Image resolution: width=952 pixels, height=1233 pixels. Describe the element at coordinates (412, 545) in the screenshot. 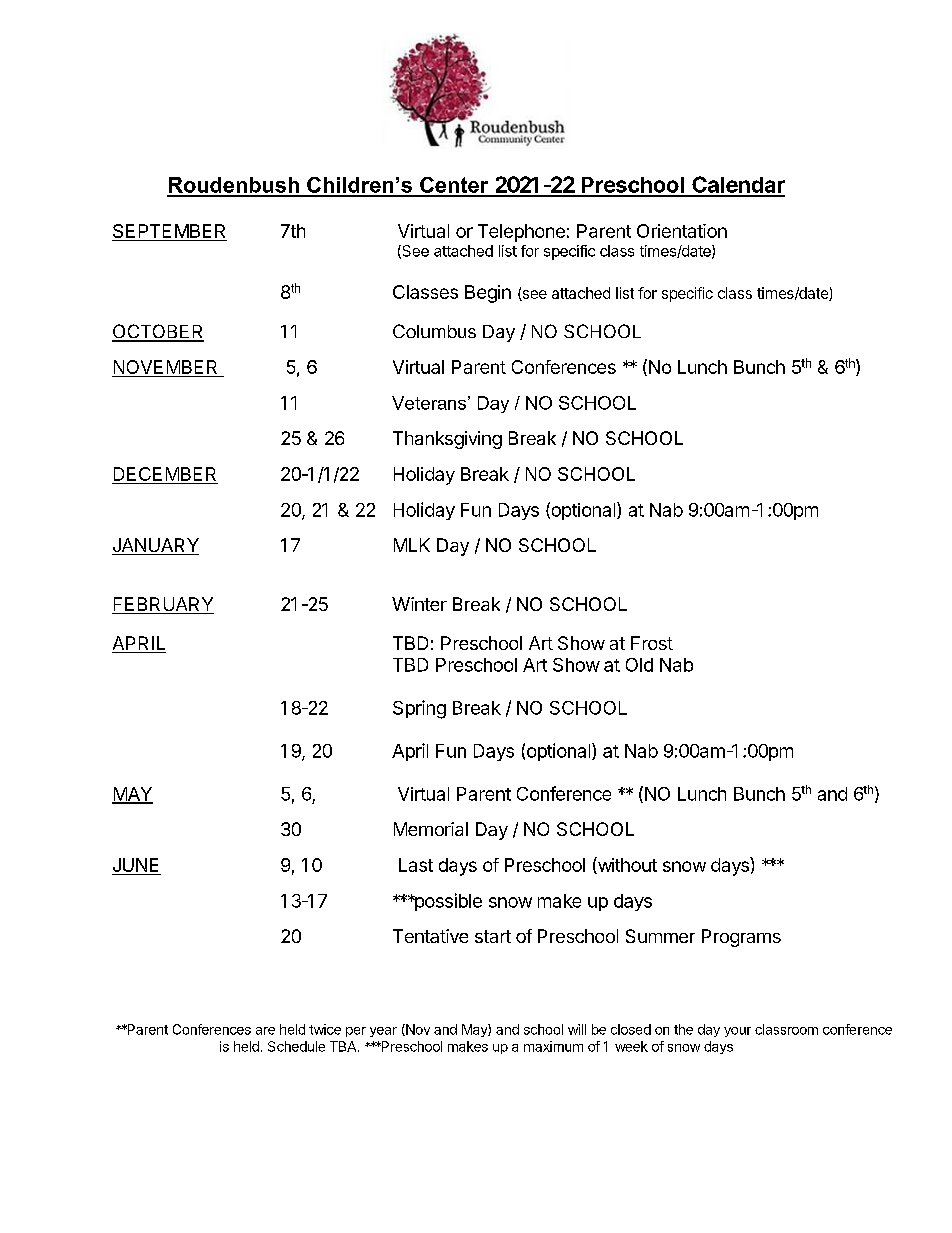

I see `MLK` at that location.
